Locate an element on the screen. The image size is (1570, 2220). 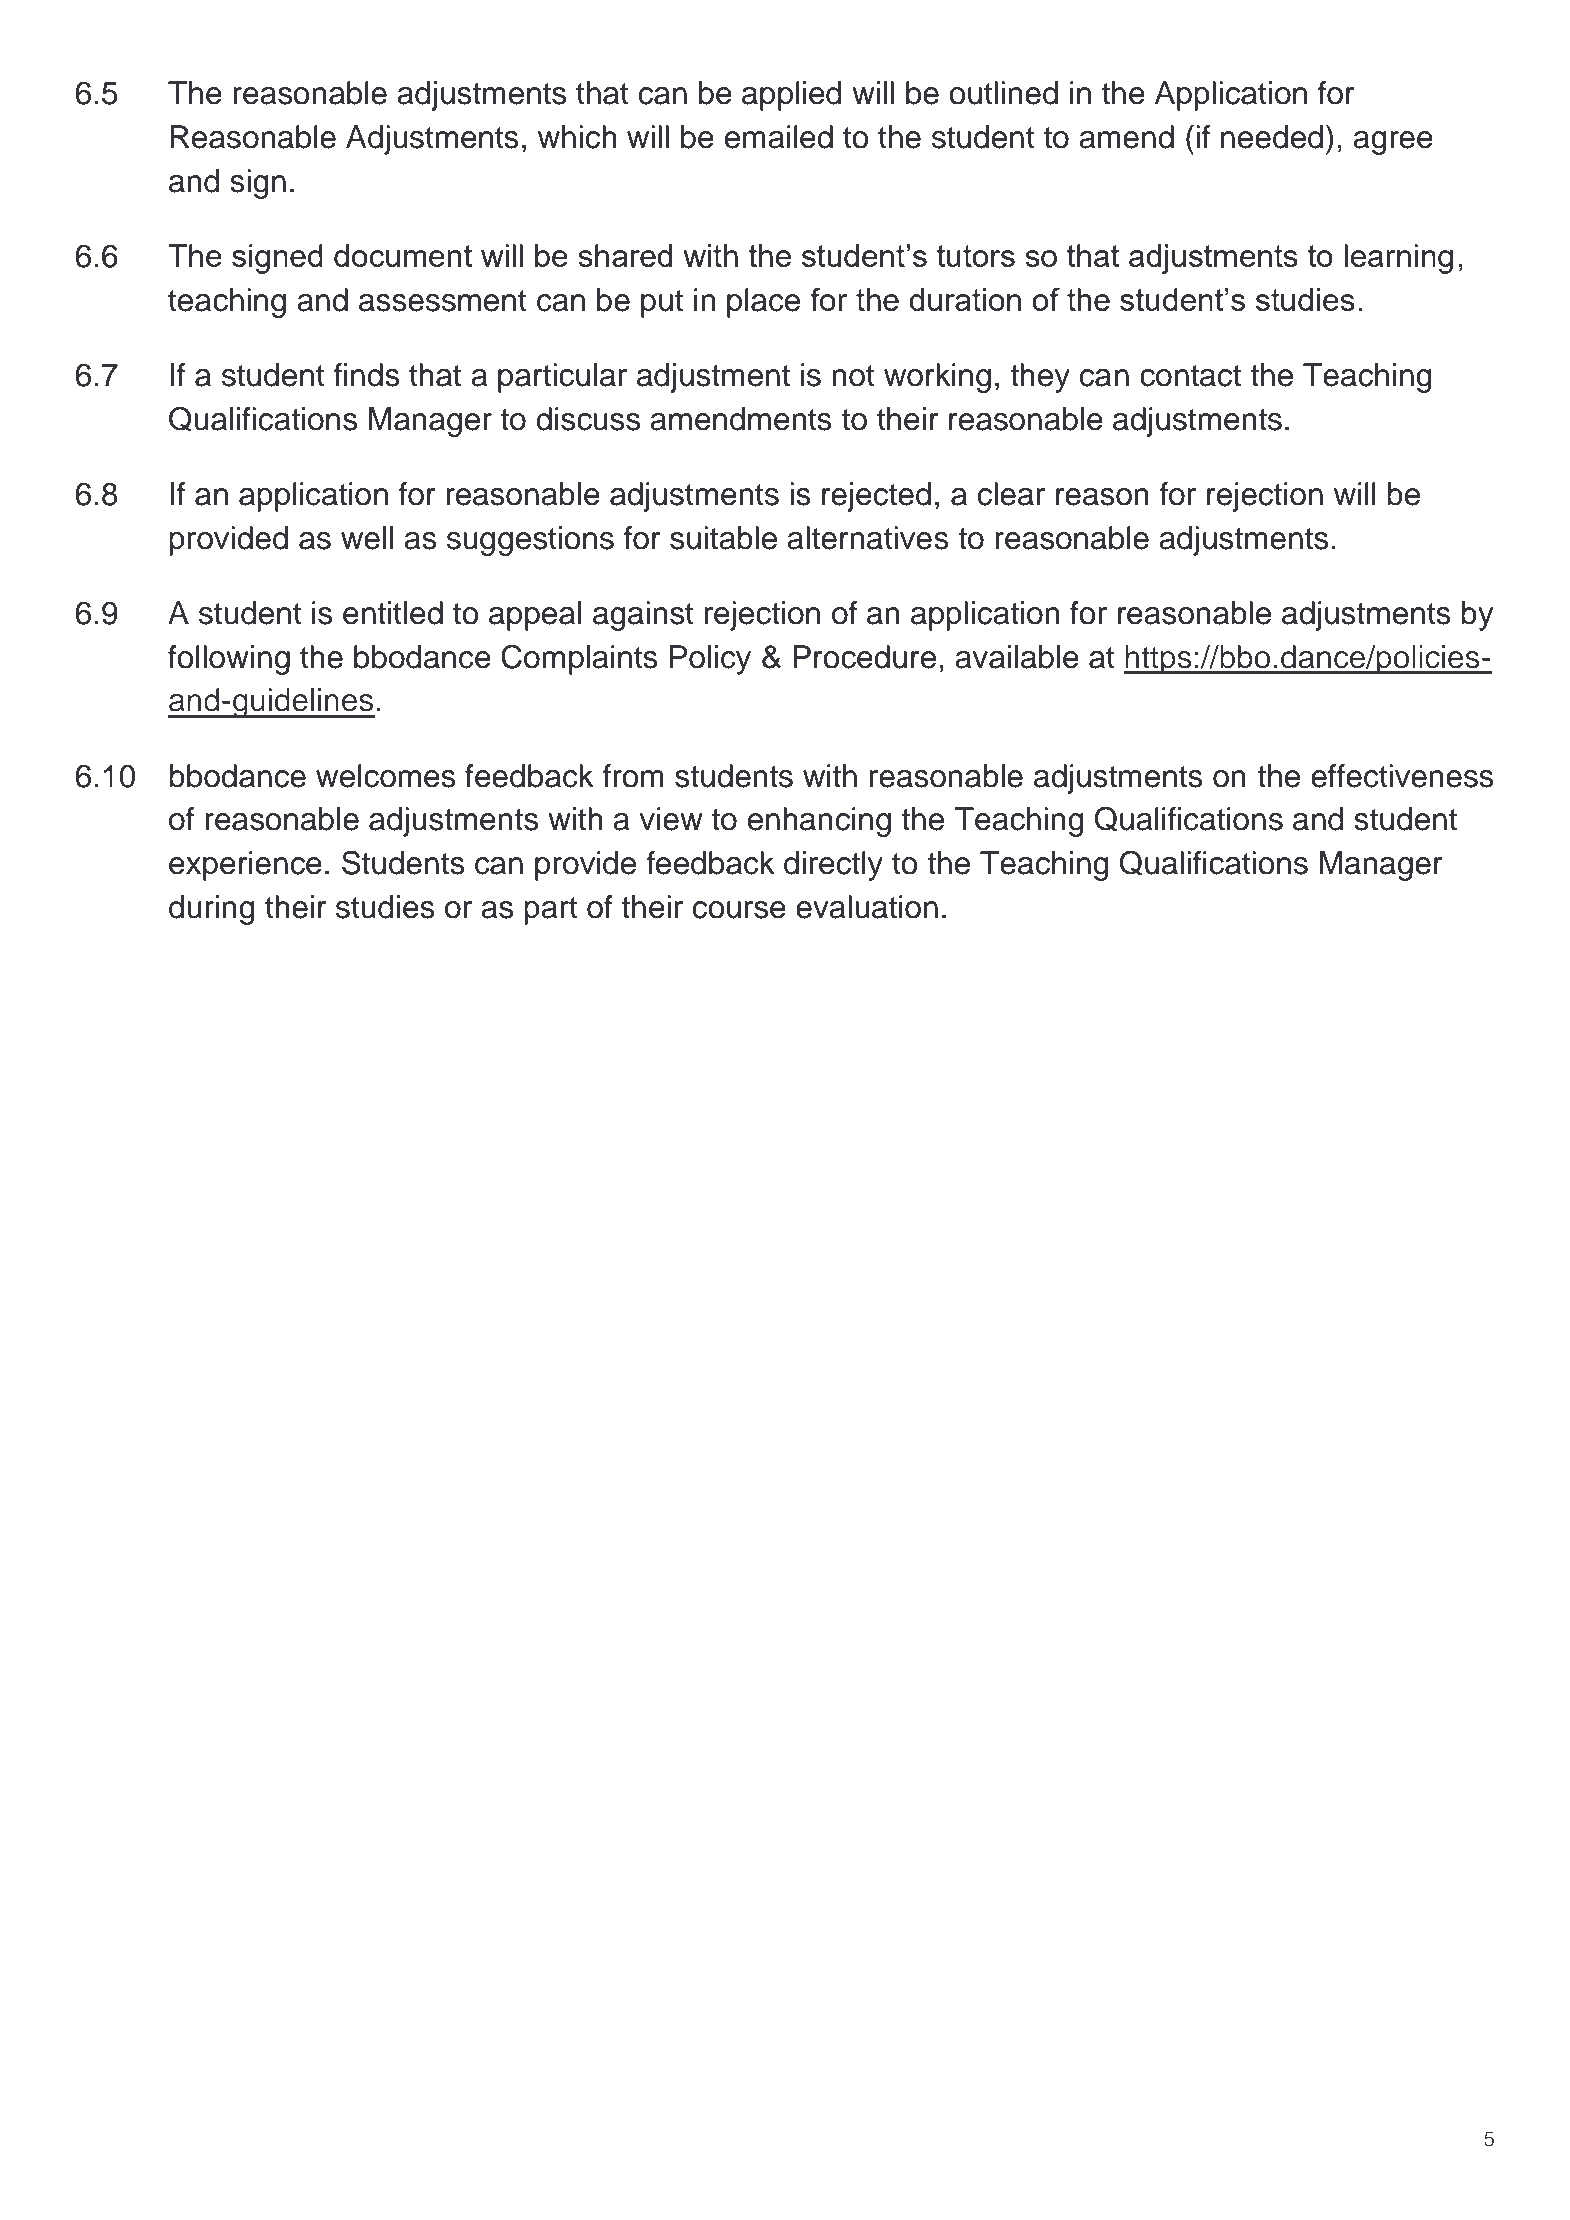
finds is located at coordinates (366, 375).
